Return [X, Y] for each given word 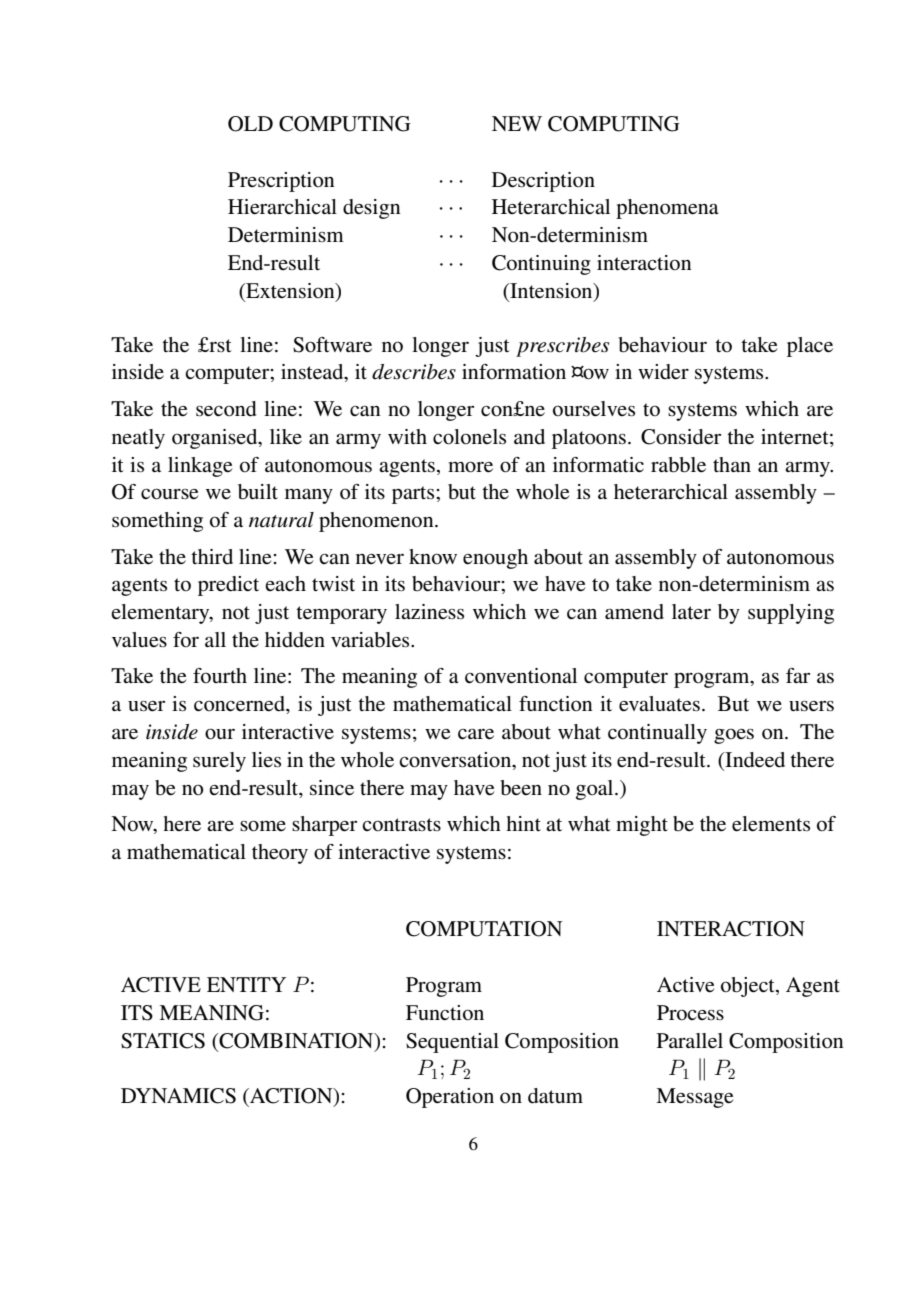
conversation [456, 761]
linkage [200, 467]
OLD [250, 124]
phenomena [667, 209]
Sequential [452, 1043]
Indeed [754, 760]
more [470, 467]
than [732, 464]
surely [219, 762]
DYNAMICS [178, 1096]
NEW [517, 123]
